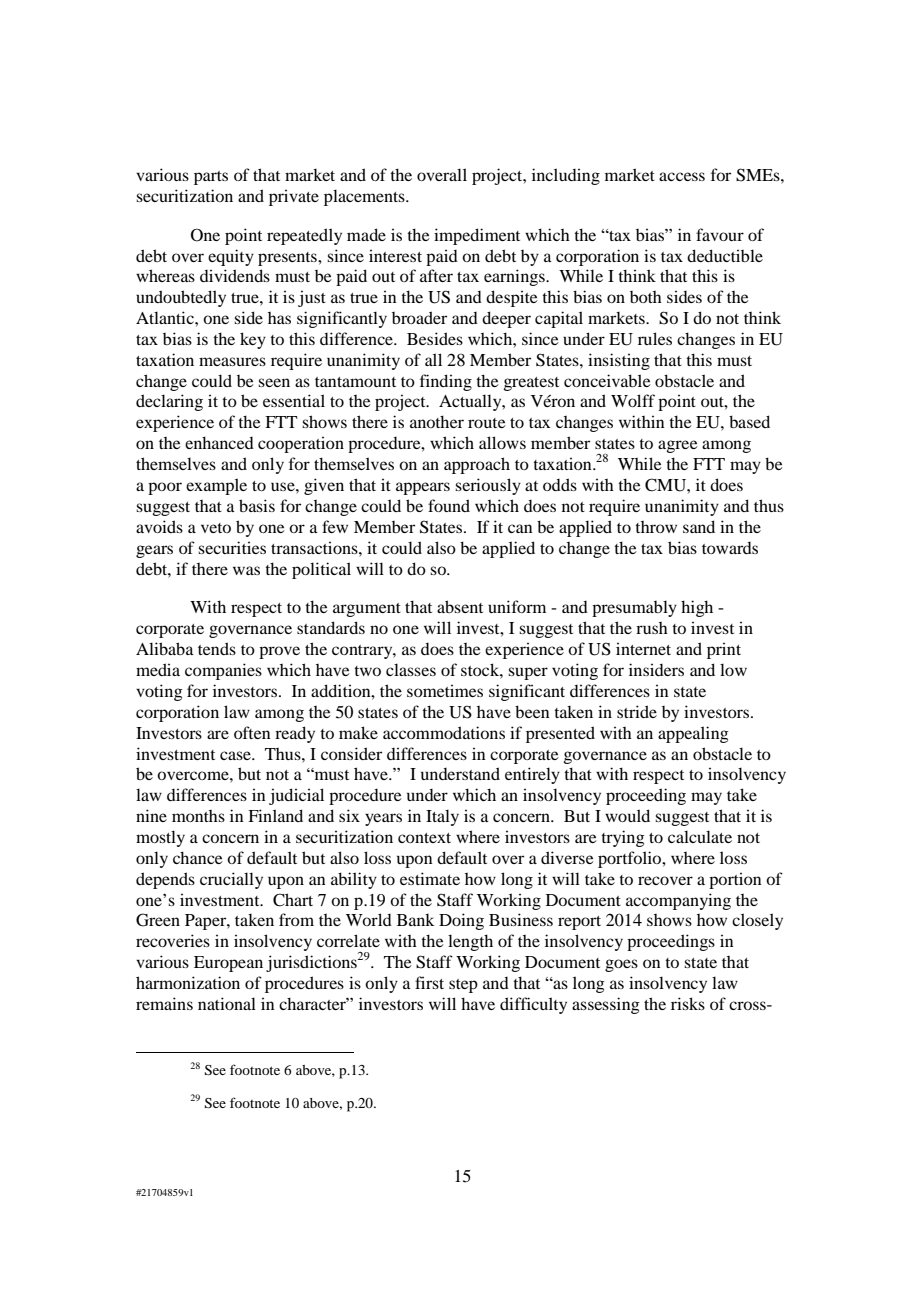 The width and height of the document is (924, 1308). What do you see at coordinates (463, 986) in the document?
I see `step` at bounding box center [463, 986].
